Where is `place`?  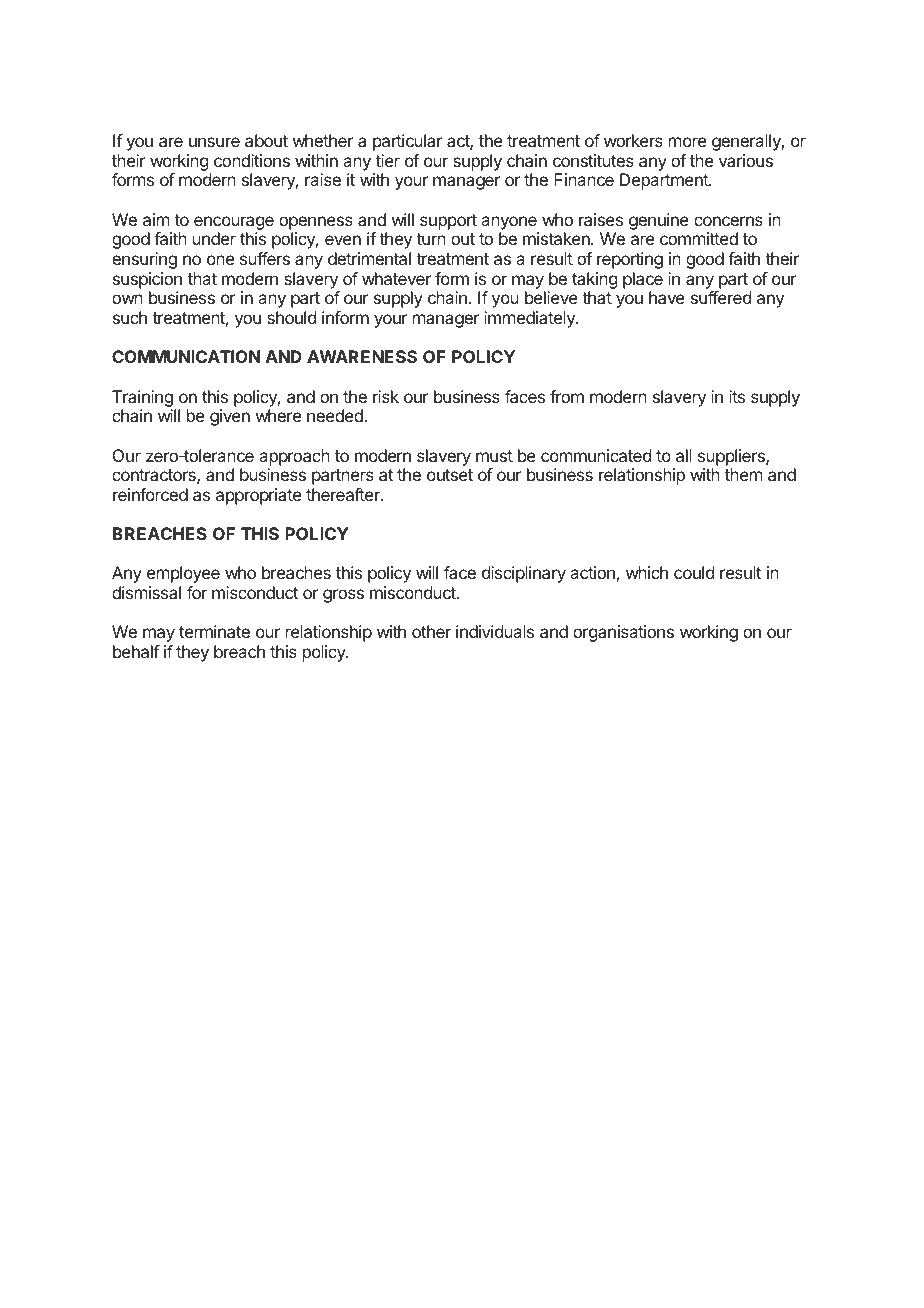 place is located at coordinates (643, 280).
